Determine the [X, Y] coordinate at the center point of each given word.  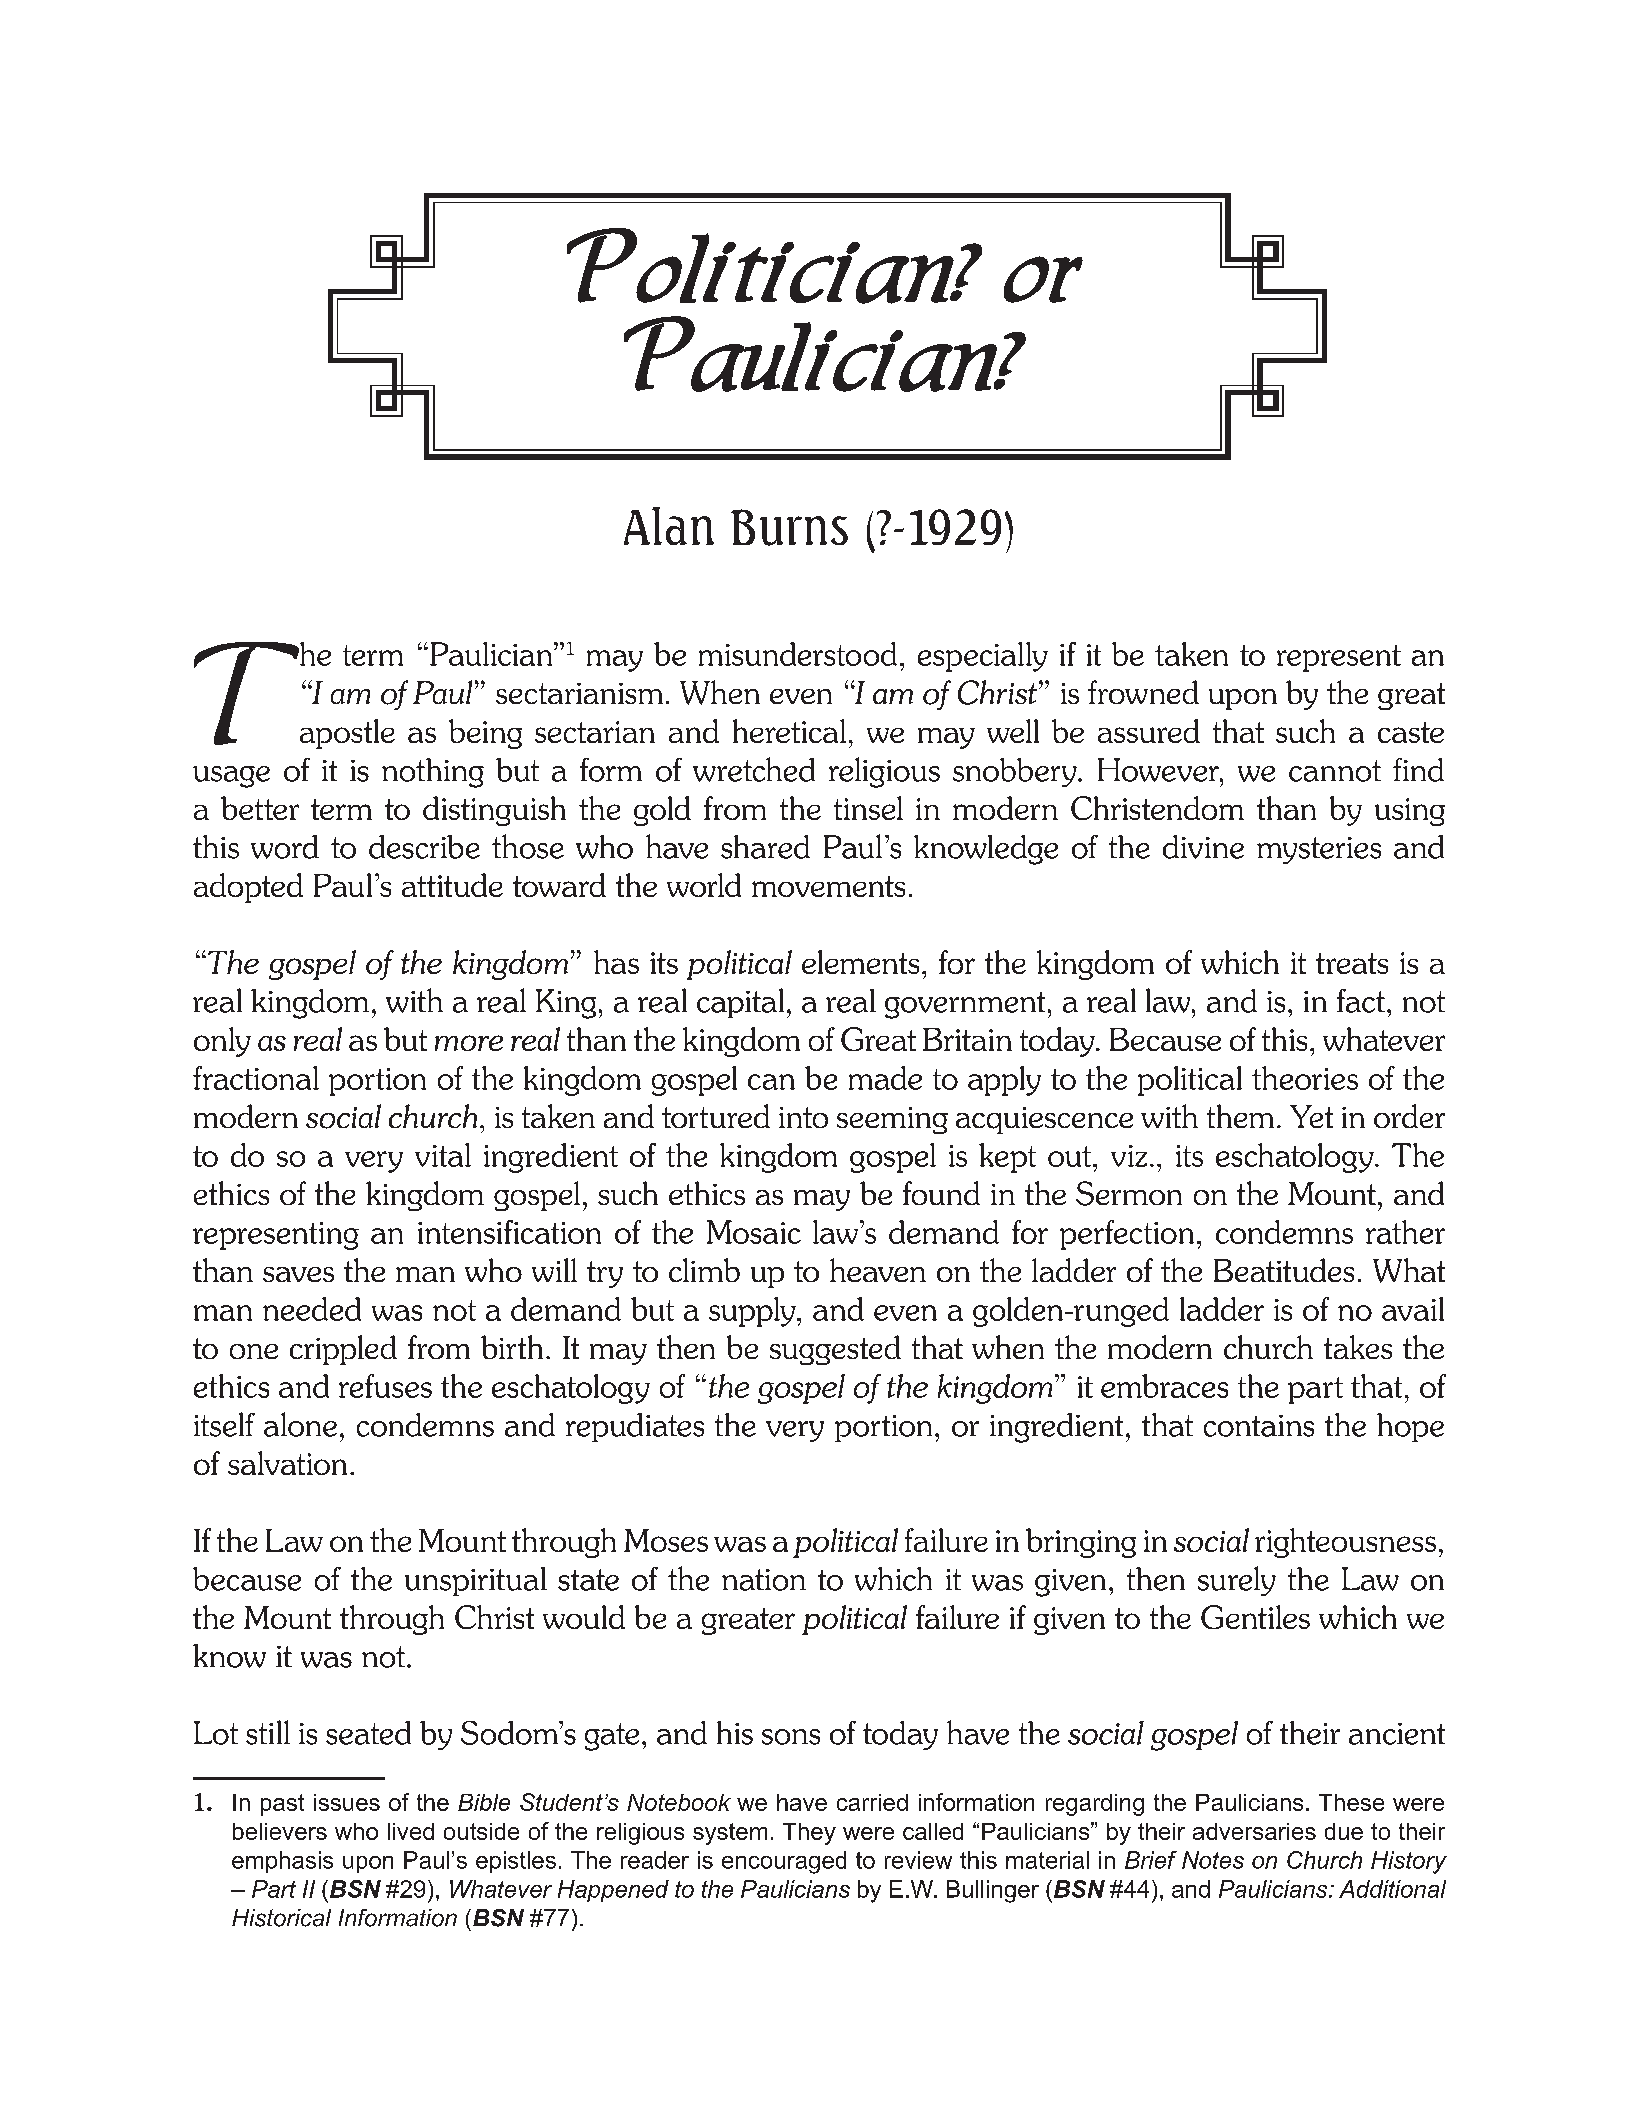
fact [1361, 1001]
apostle [347, 734]
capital [740, 1003]
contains [1259, 1426]
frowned [1143, 692]
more [469, 1043]
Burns [789, 527]
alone [300, 1424]
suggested [835, 1350]
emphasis [282, 1862]
